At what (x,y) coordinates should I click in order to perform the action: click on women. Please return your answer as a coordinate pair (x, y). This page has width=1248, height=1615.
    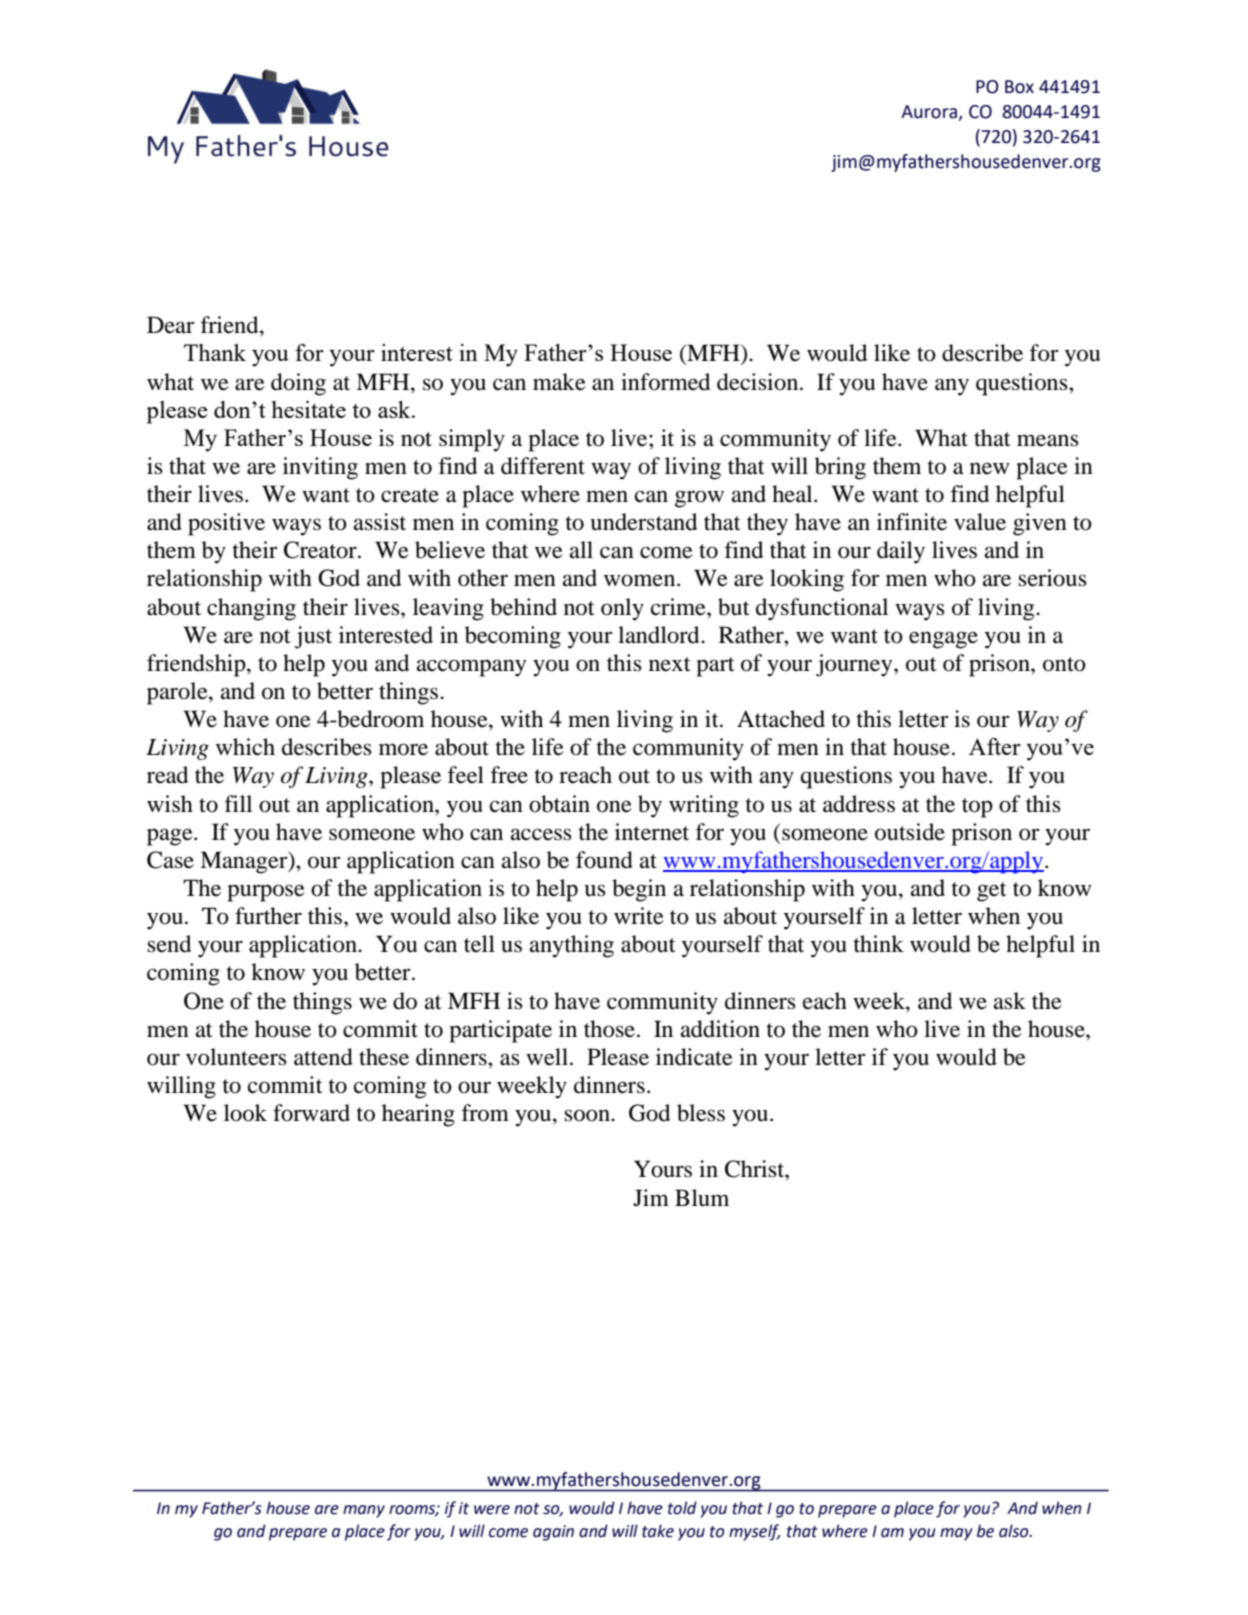
    Looking at the image, I should click on (641, 580).
